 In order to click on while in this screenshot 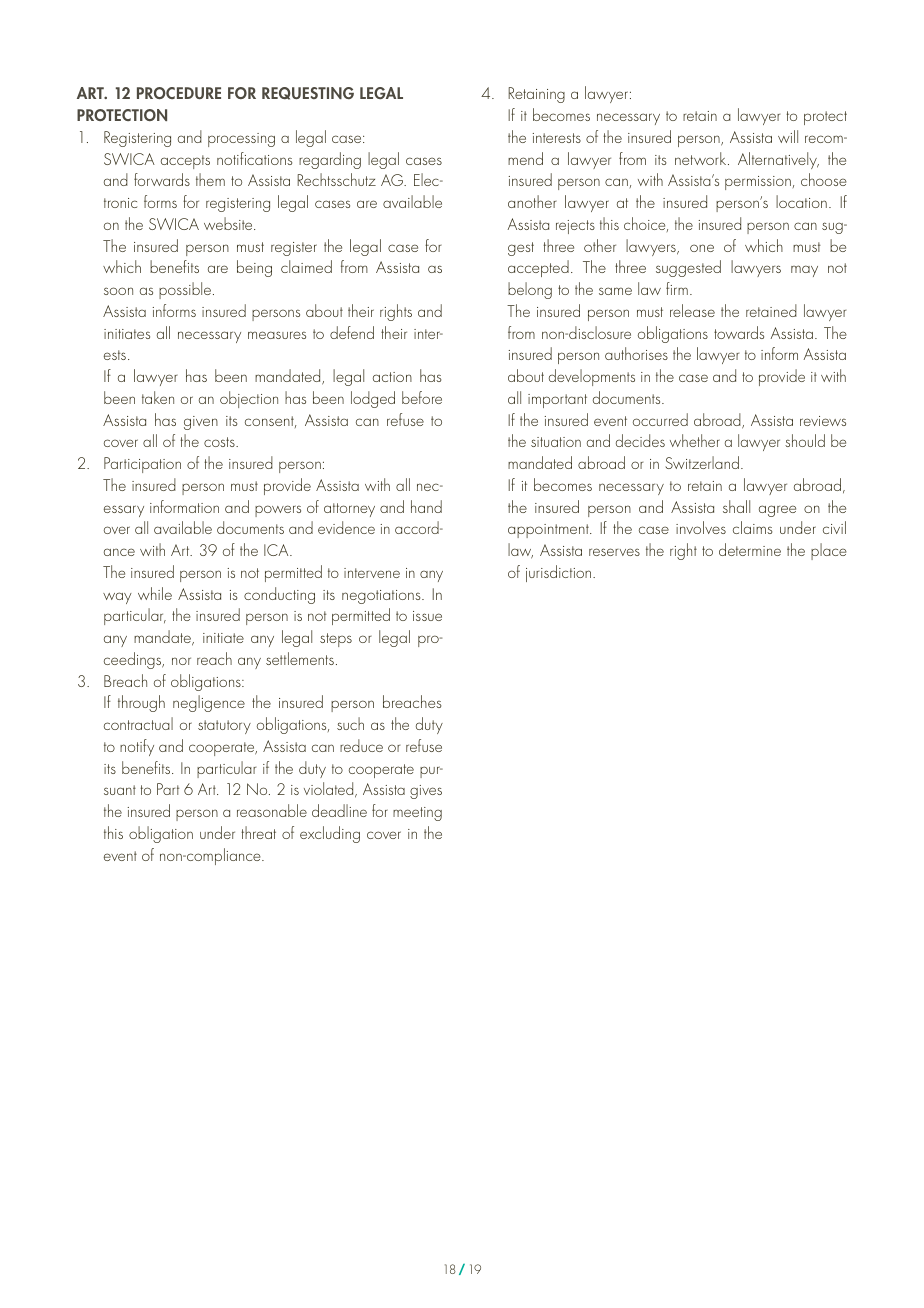, I will do `click(155, 593)`.
